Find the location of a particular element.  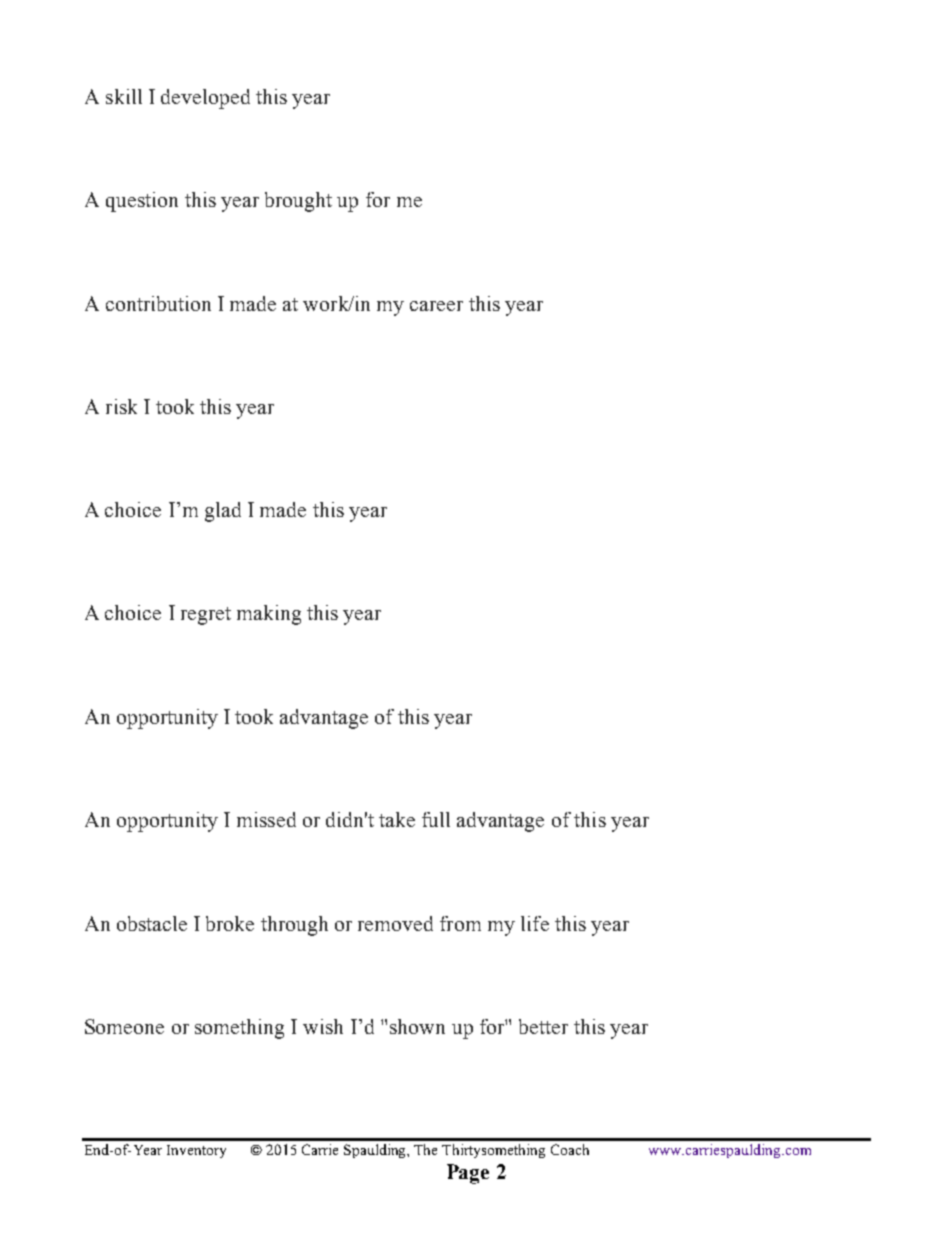

removed is located at coordinates (395, 923).
